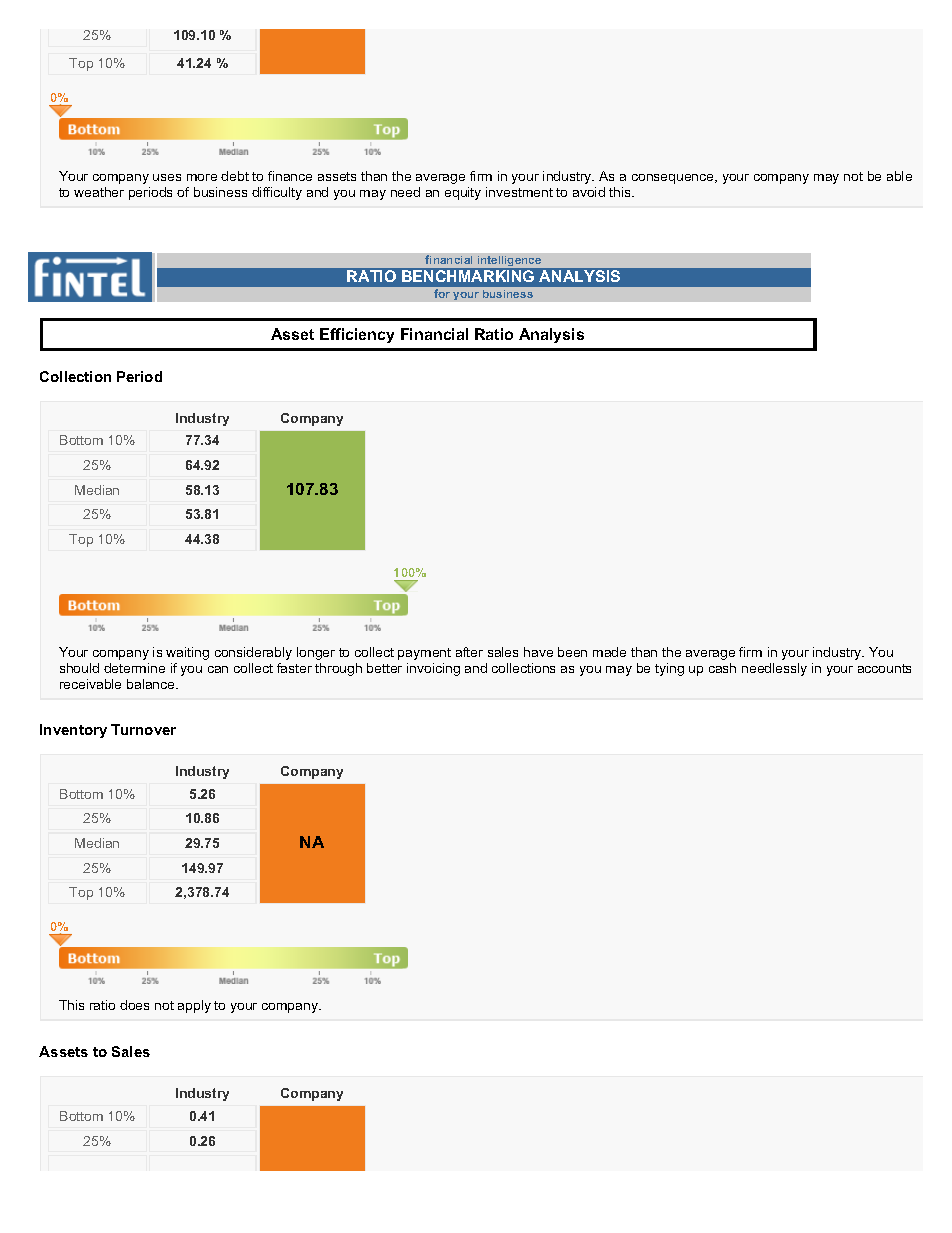  Describe the element at coordinates (469, 652) in the image. I see `after` at that location.
